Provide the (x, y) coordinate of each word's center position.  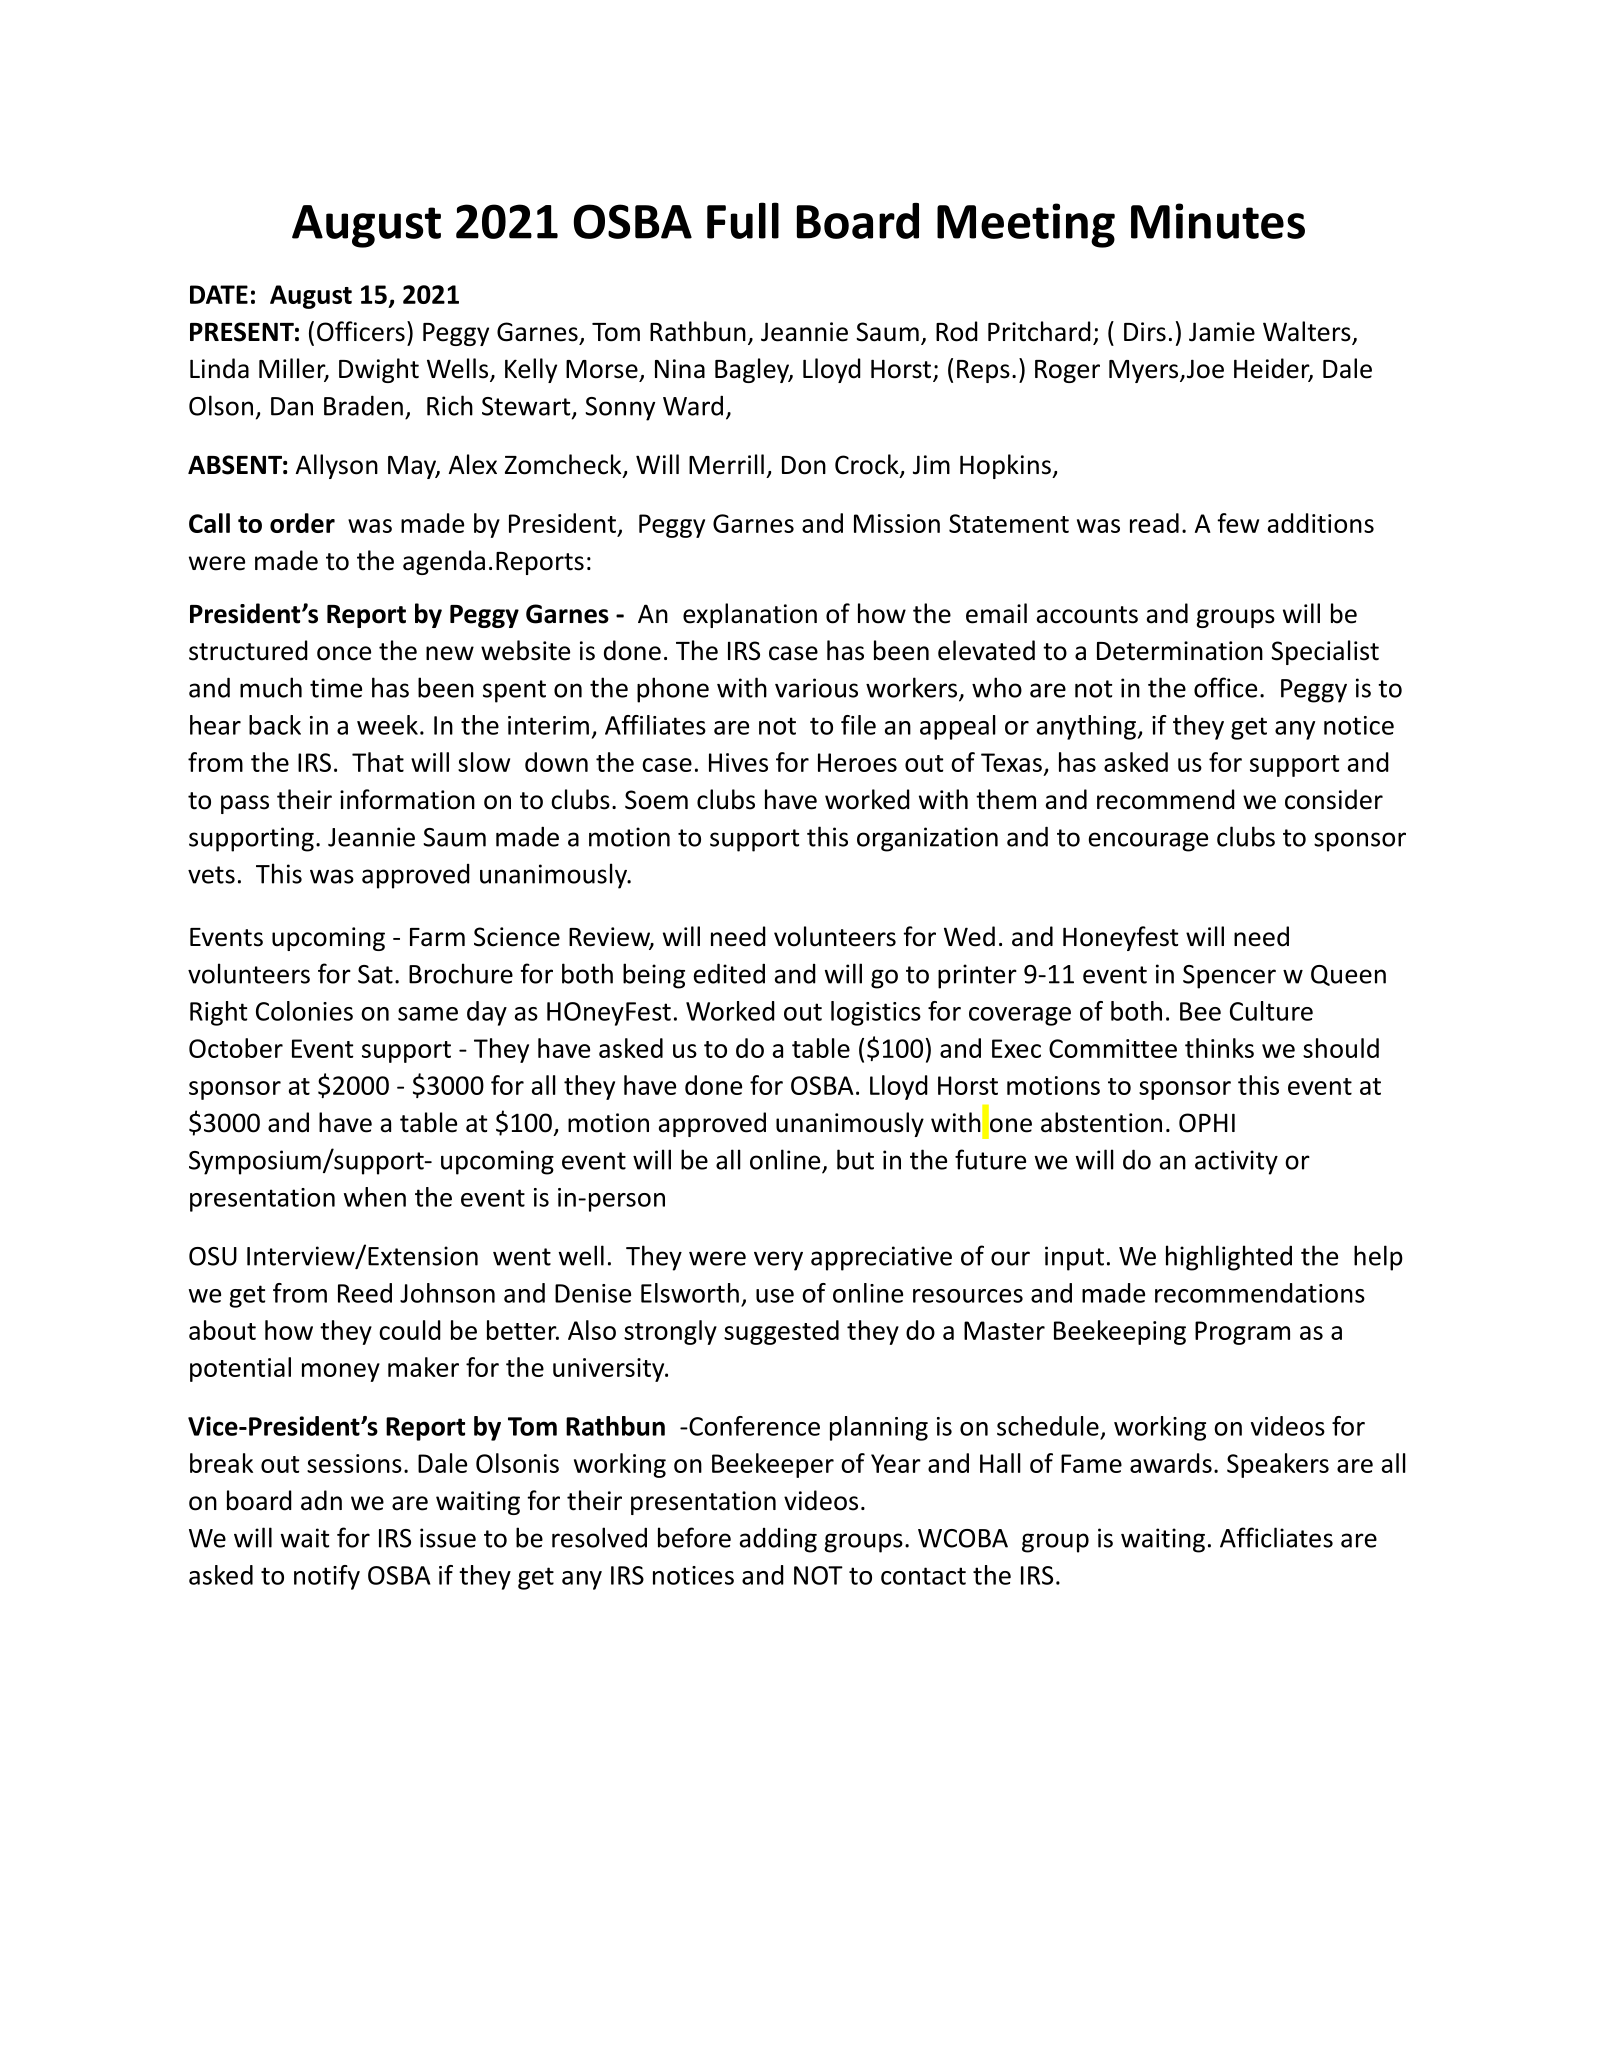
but (855, 1159)
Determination (1180, 651)
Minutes (1218, 221)
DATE (219, 294)
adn (321, 1500)
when (375, 1197)
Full (743, 220)
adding (778, 1540)
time (336, 688)
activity (1236, 1162)
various (816, 688)
